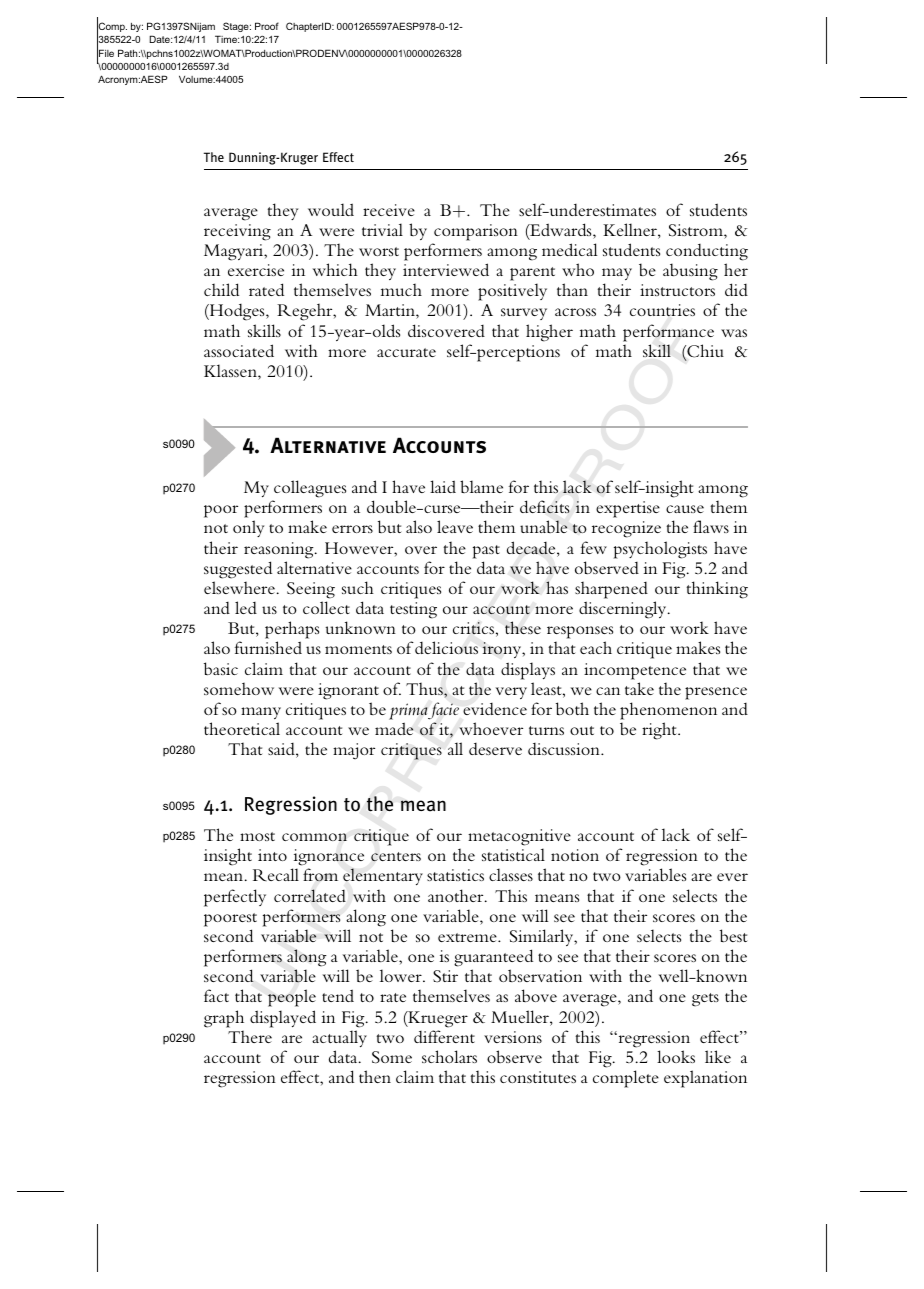  Describe the element at coordinates (237, 232) in the screenshot. I see `receiving` at that location.
